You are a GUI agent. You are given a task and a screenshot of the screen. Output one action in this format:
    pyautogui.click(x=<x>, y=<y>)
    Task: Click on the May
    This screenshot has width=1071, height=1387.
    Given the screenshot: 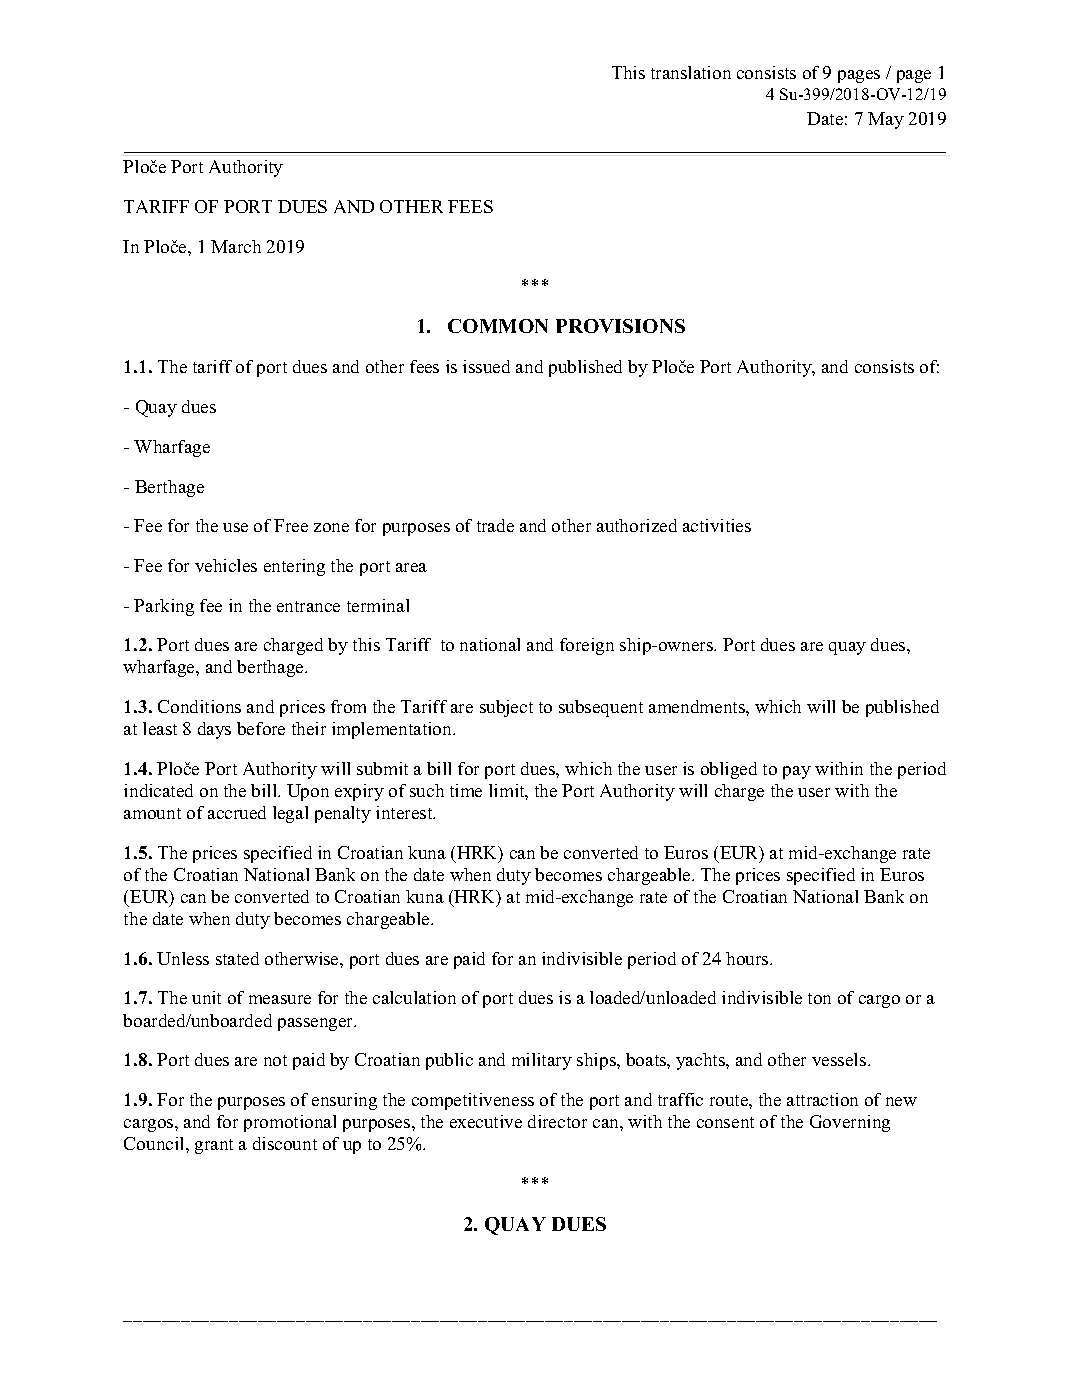 What is the action you would take?
    pyautogui.click(x=886, y=120)
